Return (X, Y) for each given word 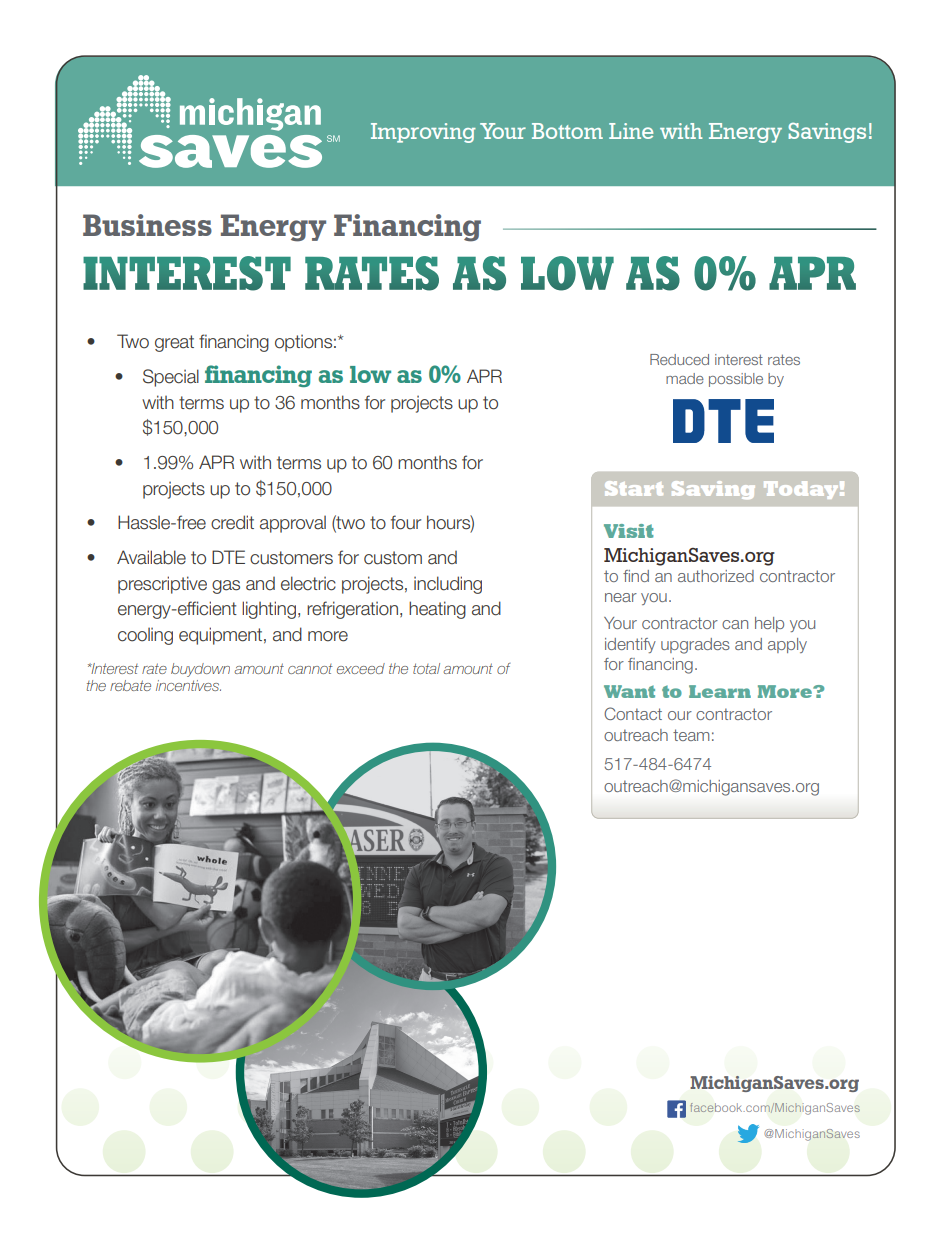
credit (232, 522)
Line (631, 131)
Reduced (679, 359)
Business (147, 225)
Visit (629, 531)
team (691, 735)
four (406, 522)
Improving (423, 133)
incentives (188, 685)
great (174, 343)
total (426, 668)
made (685, 378)
